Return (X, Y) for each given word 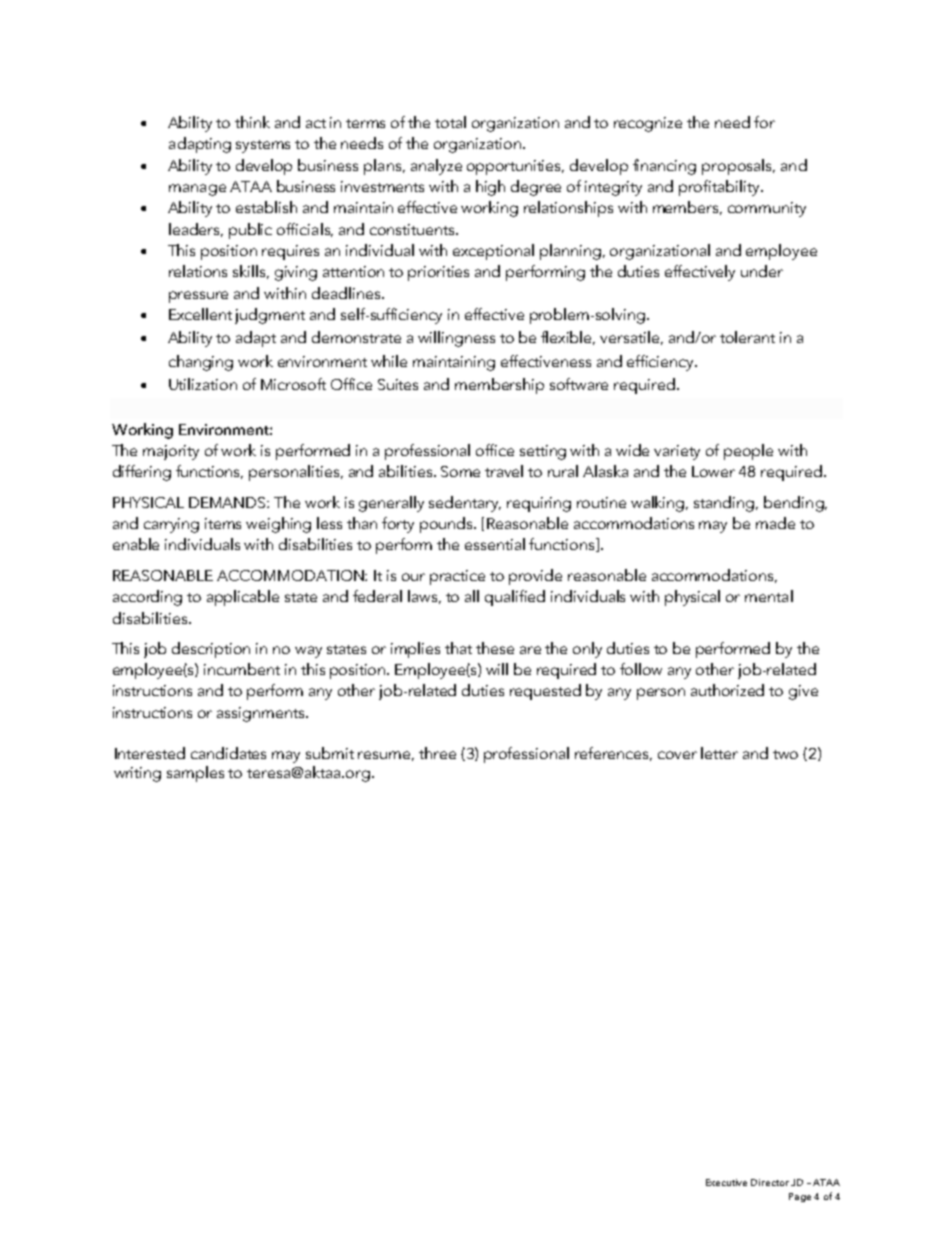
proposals (738, 167)
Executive (726, 1182)
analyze (436, 167)
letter (719, 753)
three (437, 753)
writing (137, 774)
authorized (727, 690)
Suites (398, 384)
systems (263, 146)
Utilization (203, 384)
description (211, 650)
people (748, 452)
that (458, 648)
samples (195, 774)
